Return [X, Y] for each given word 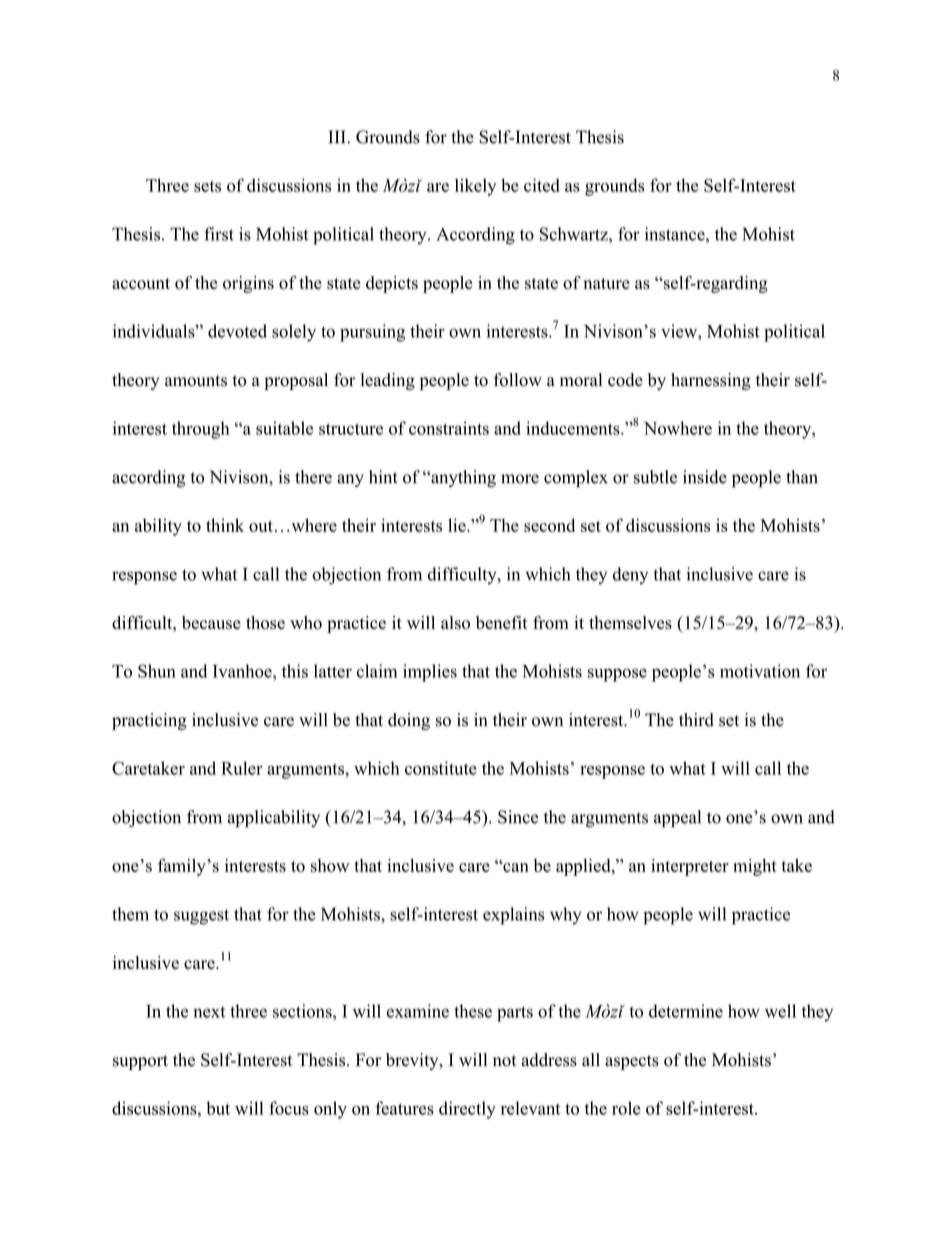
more [520, 479]
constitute [441, 768]
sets [207, 186]
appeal [677, 819]
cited [542, 185]
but [218, 1108]
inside [705, 477]
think [225, 525]
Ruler [242, 768]
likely [475, 187]
